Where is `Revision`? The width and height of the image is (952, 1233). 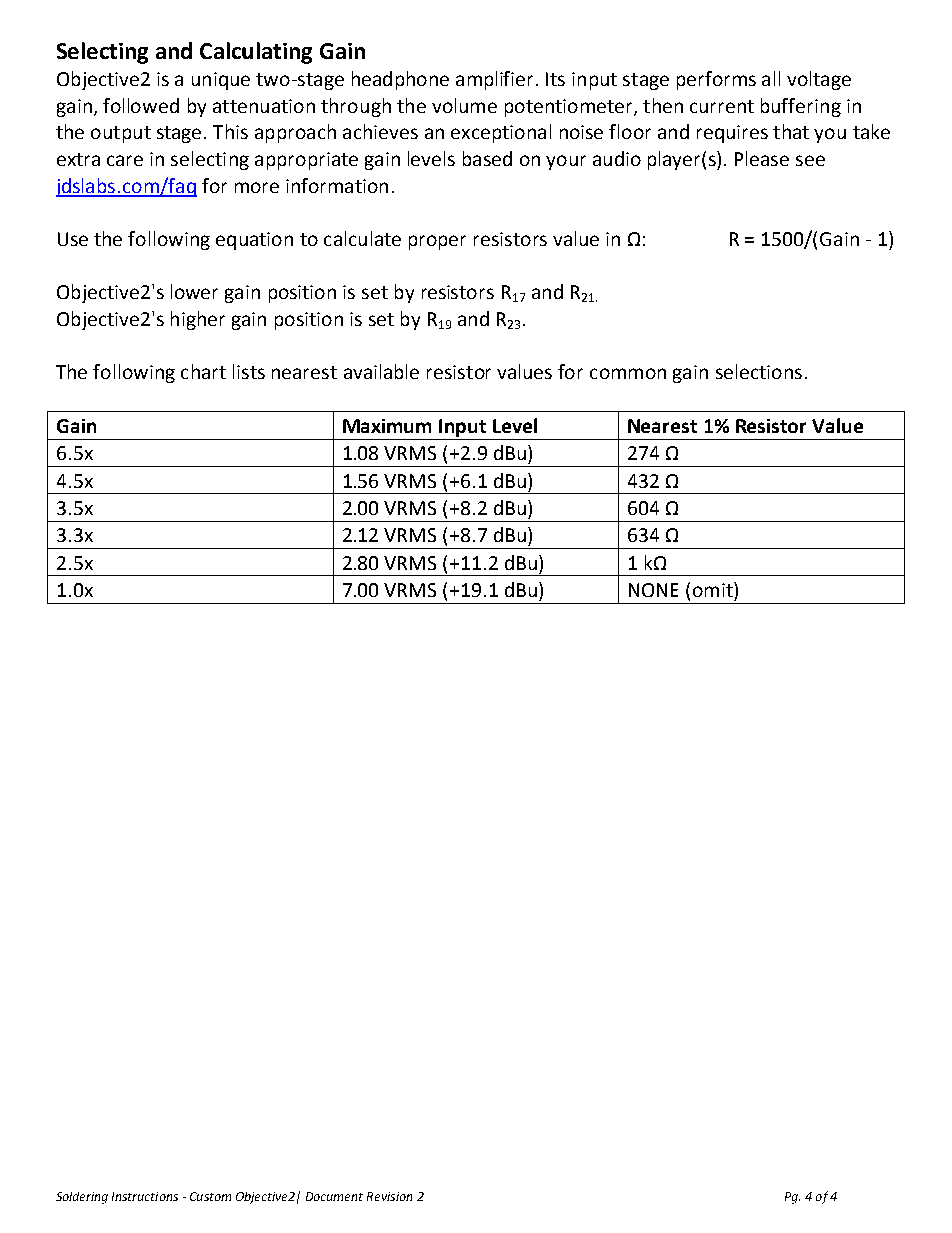
Revision is located at coordinates (389, 1196).
